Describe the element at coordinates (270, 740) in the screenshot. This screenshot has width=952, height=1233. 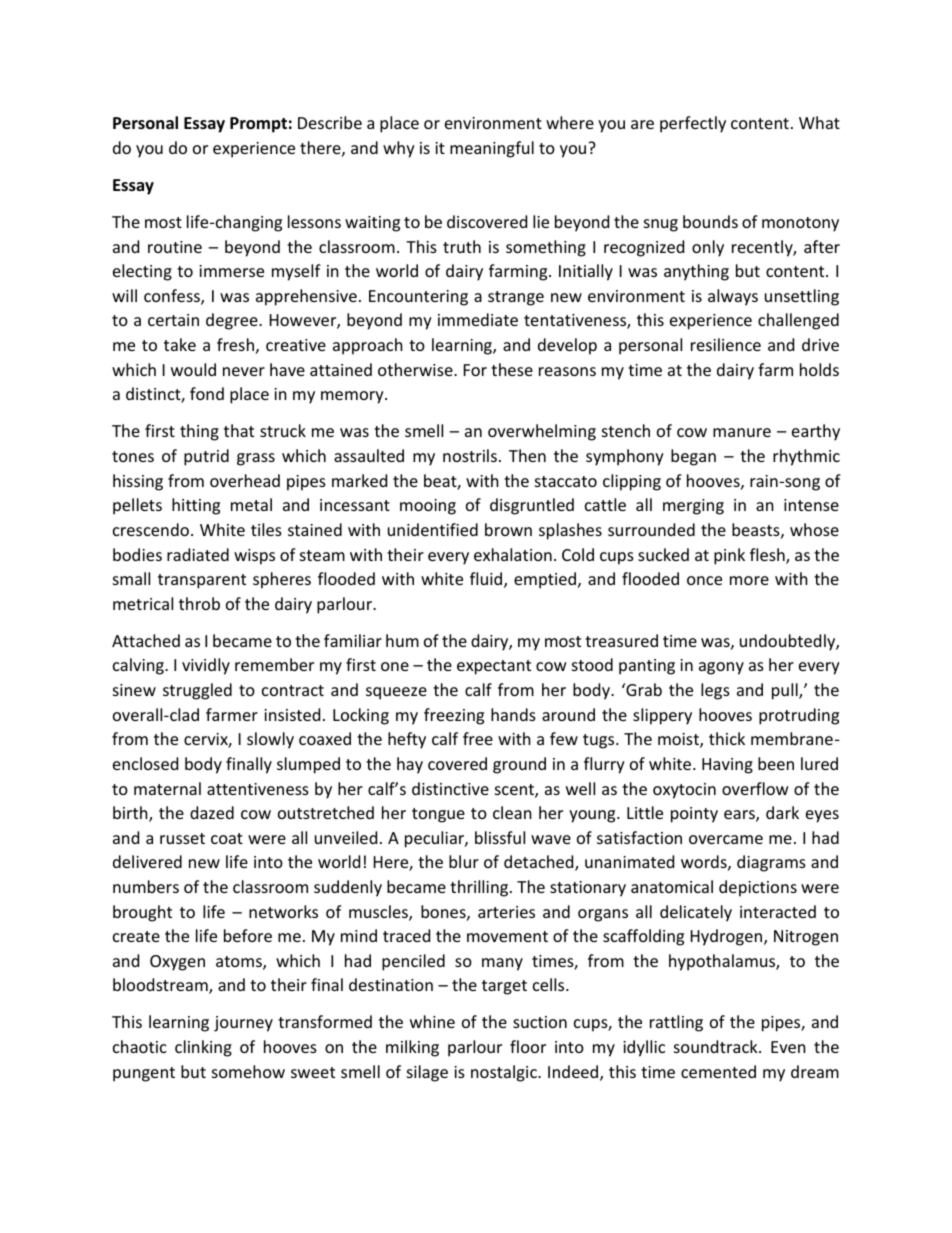
I see `slowly` at that location.
